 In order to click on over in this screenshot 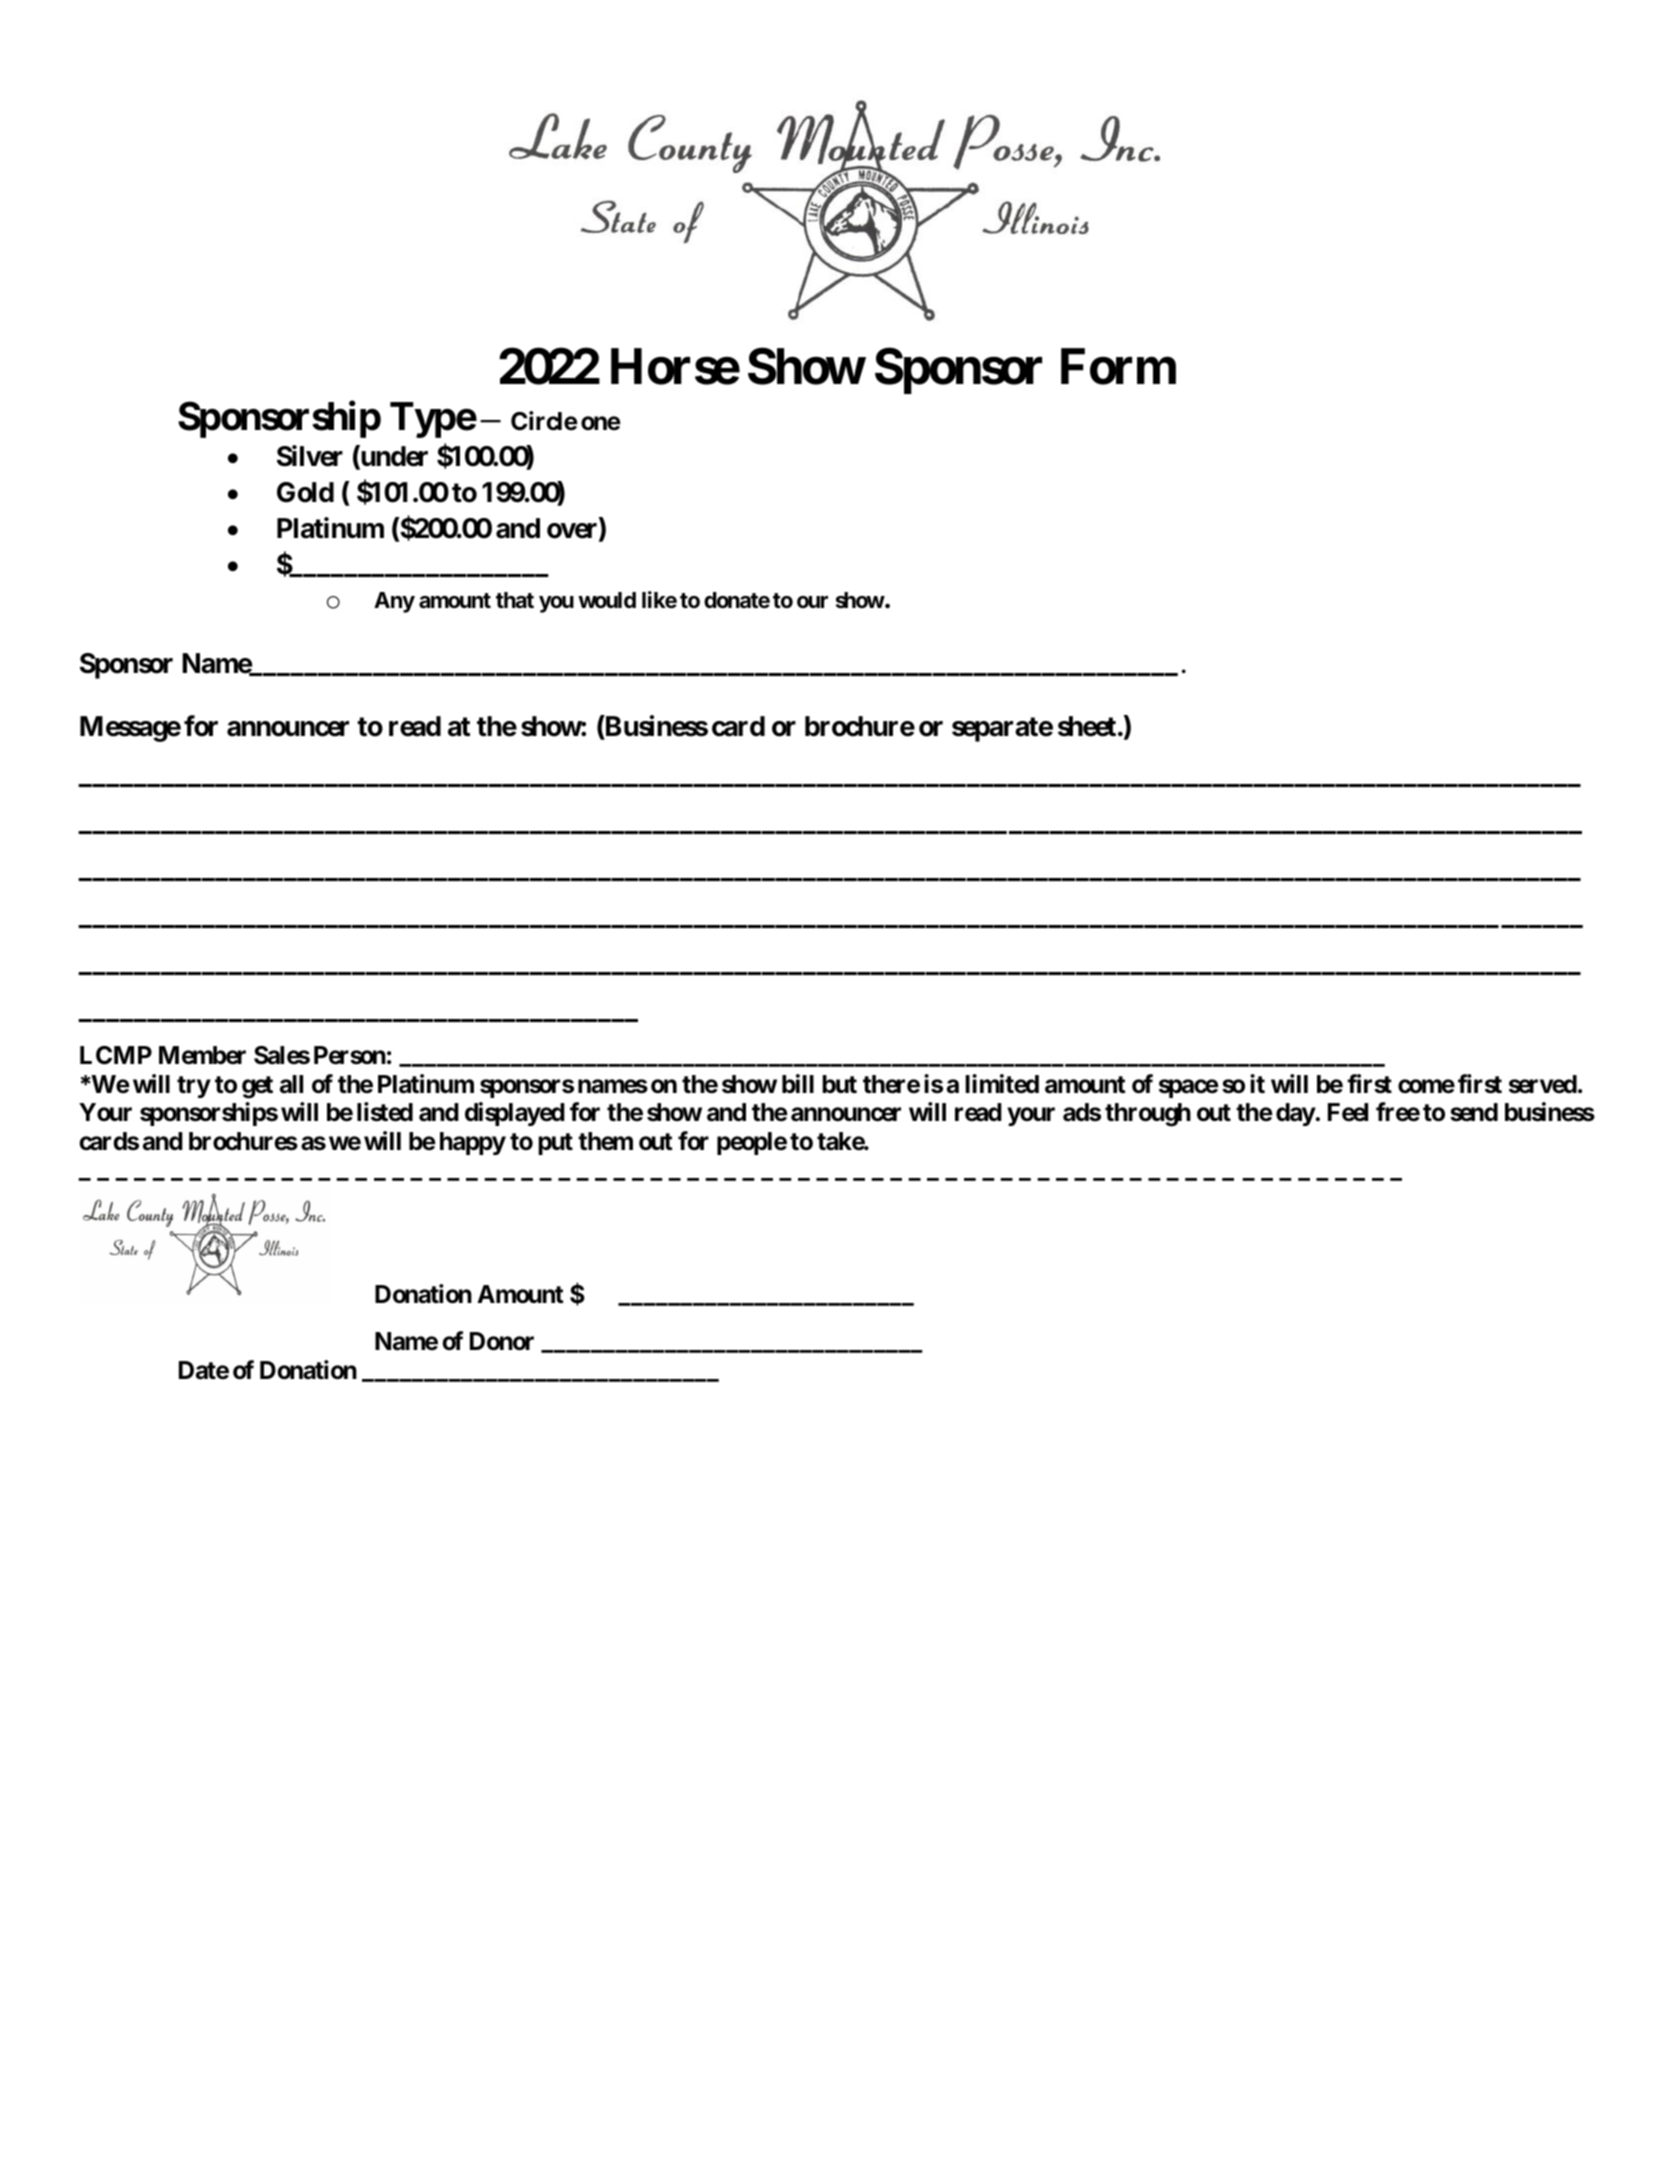, I will do `click(573, 532)`.
